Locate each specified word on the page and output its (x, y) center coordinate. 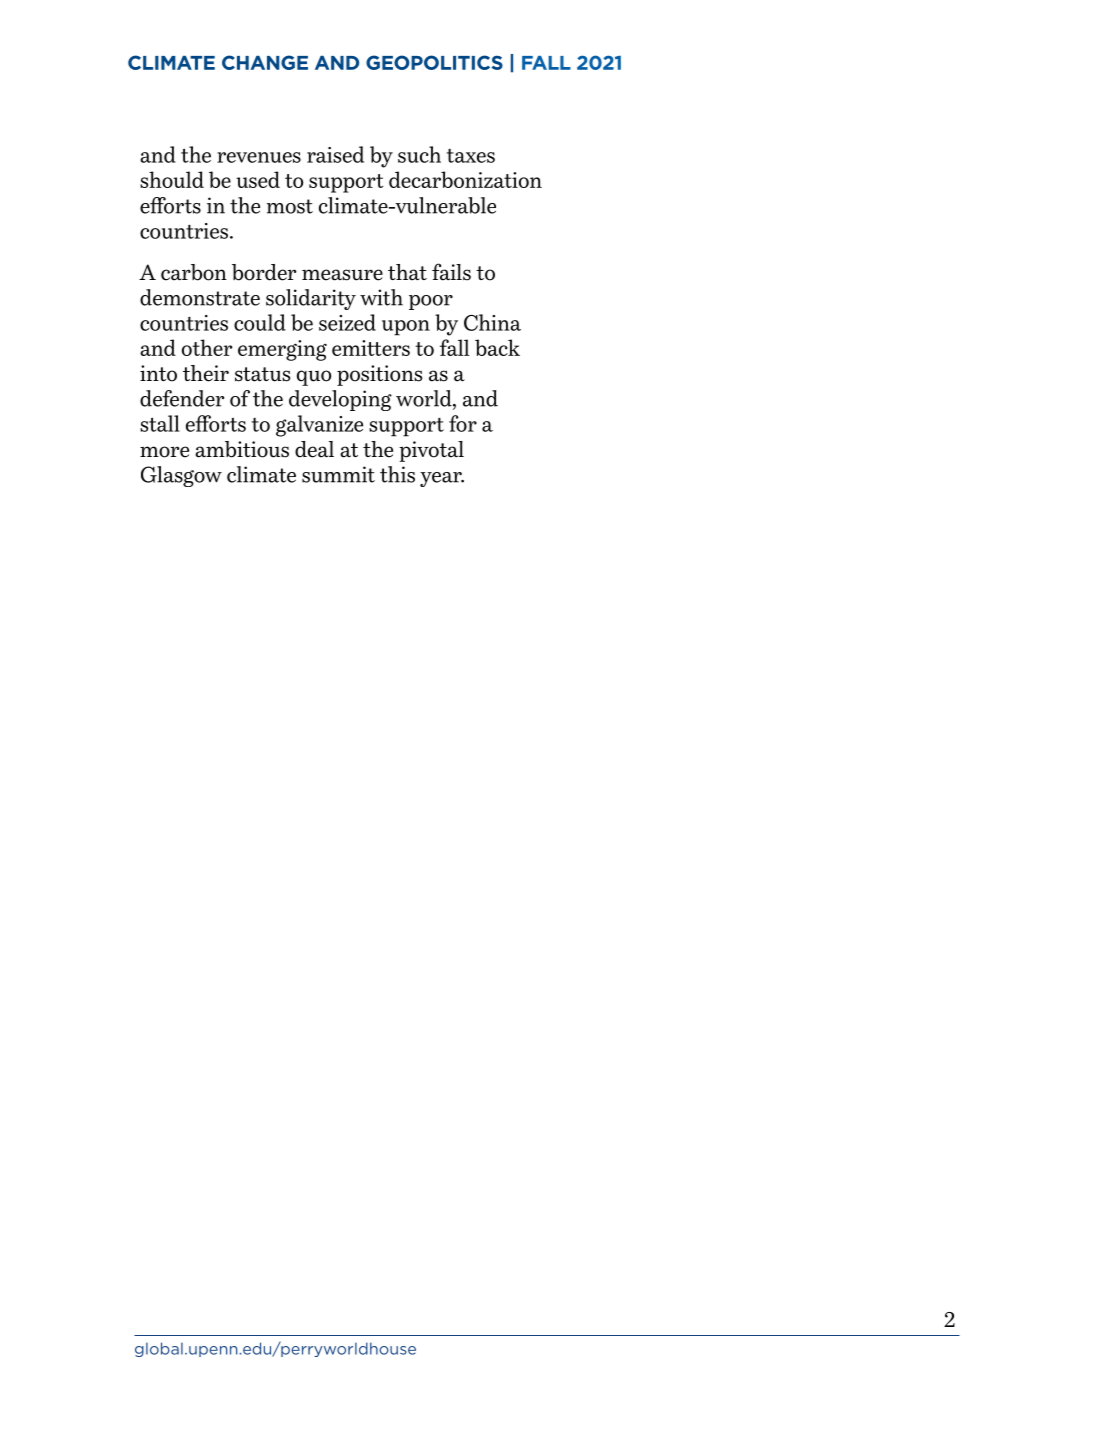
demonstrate (200, 297)
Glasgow (181, 476)
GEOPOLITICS (434, 62)
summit (338, 474)
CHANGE (265, 62)
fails (451, 272)
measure (342, 275)
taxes (471, 156)
